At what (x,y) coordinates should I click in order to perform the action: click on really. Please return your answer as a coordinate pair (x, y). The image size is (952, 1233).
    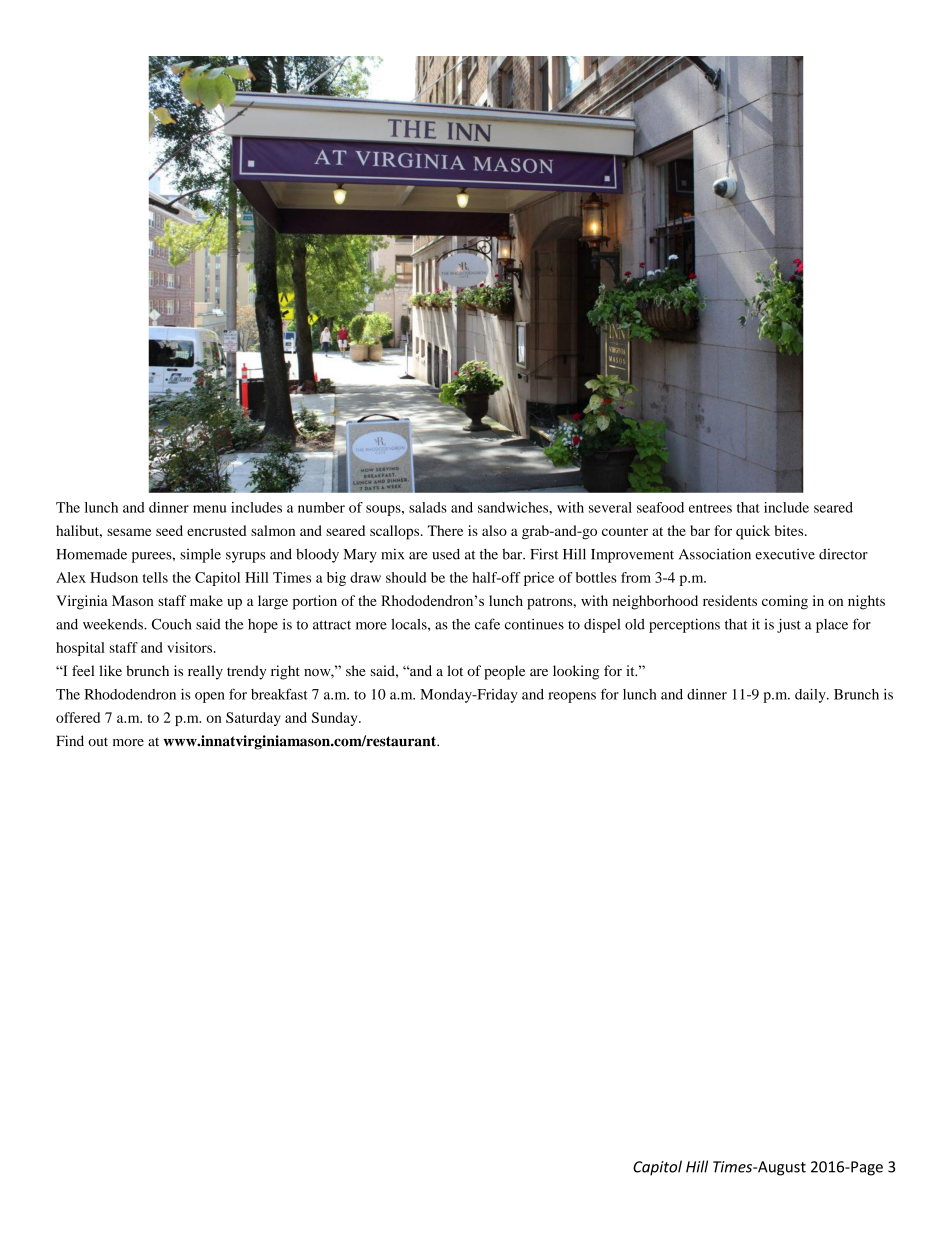
    Looking at the image, I should click on (205, 672).
